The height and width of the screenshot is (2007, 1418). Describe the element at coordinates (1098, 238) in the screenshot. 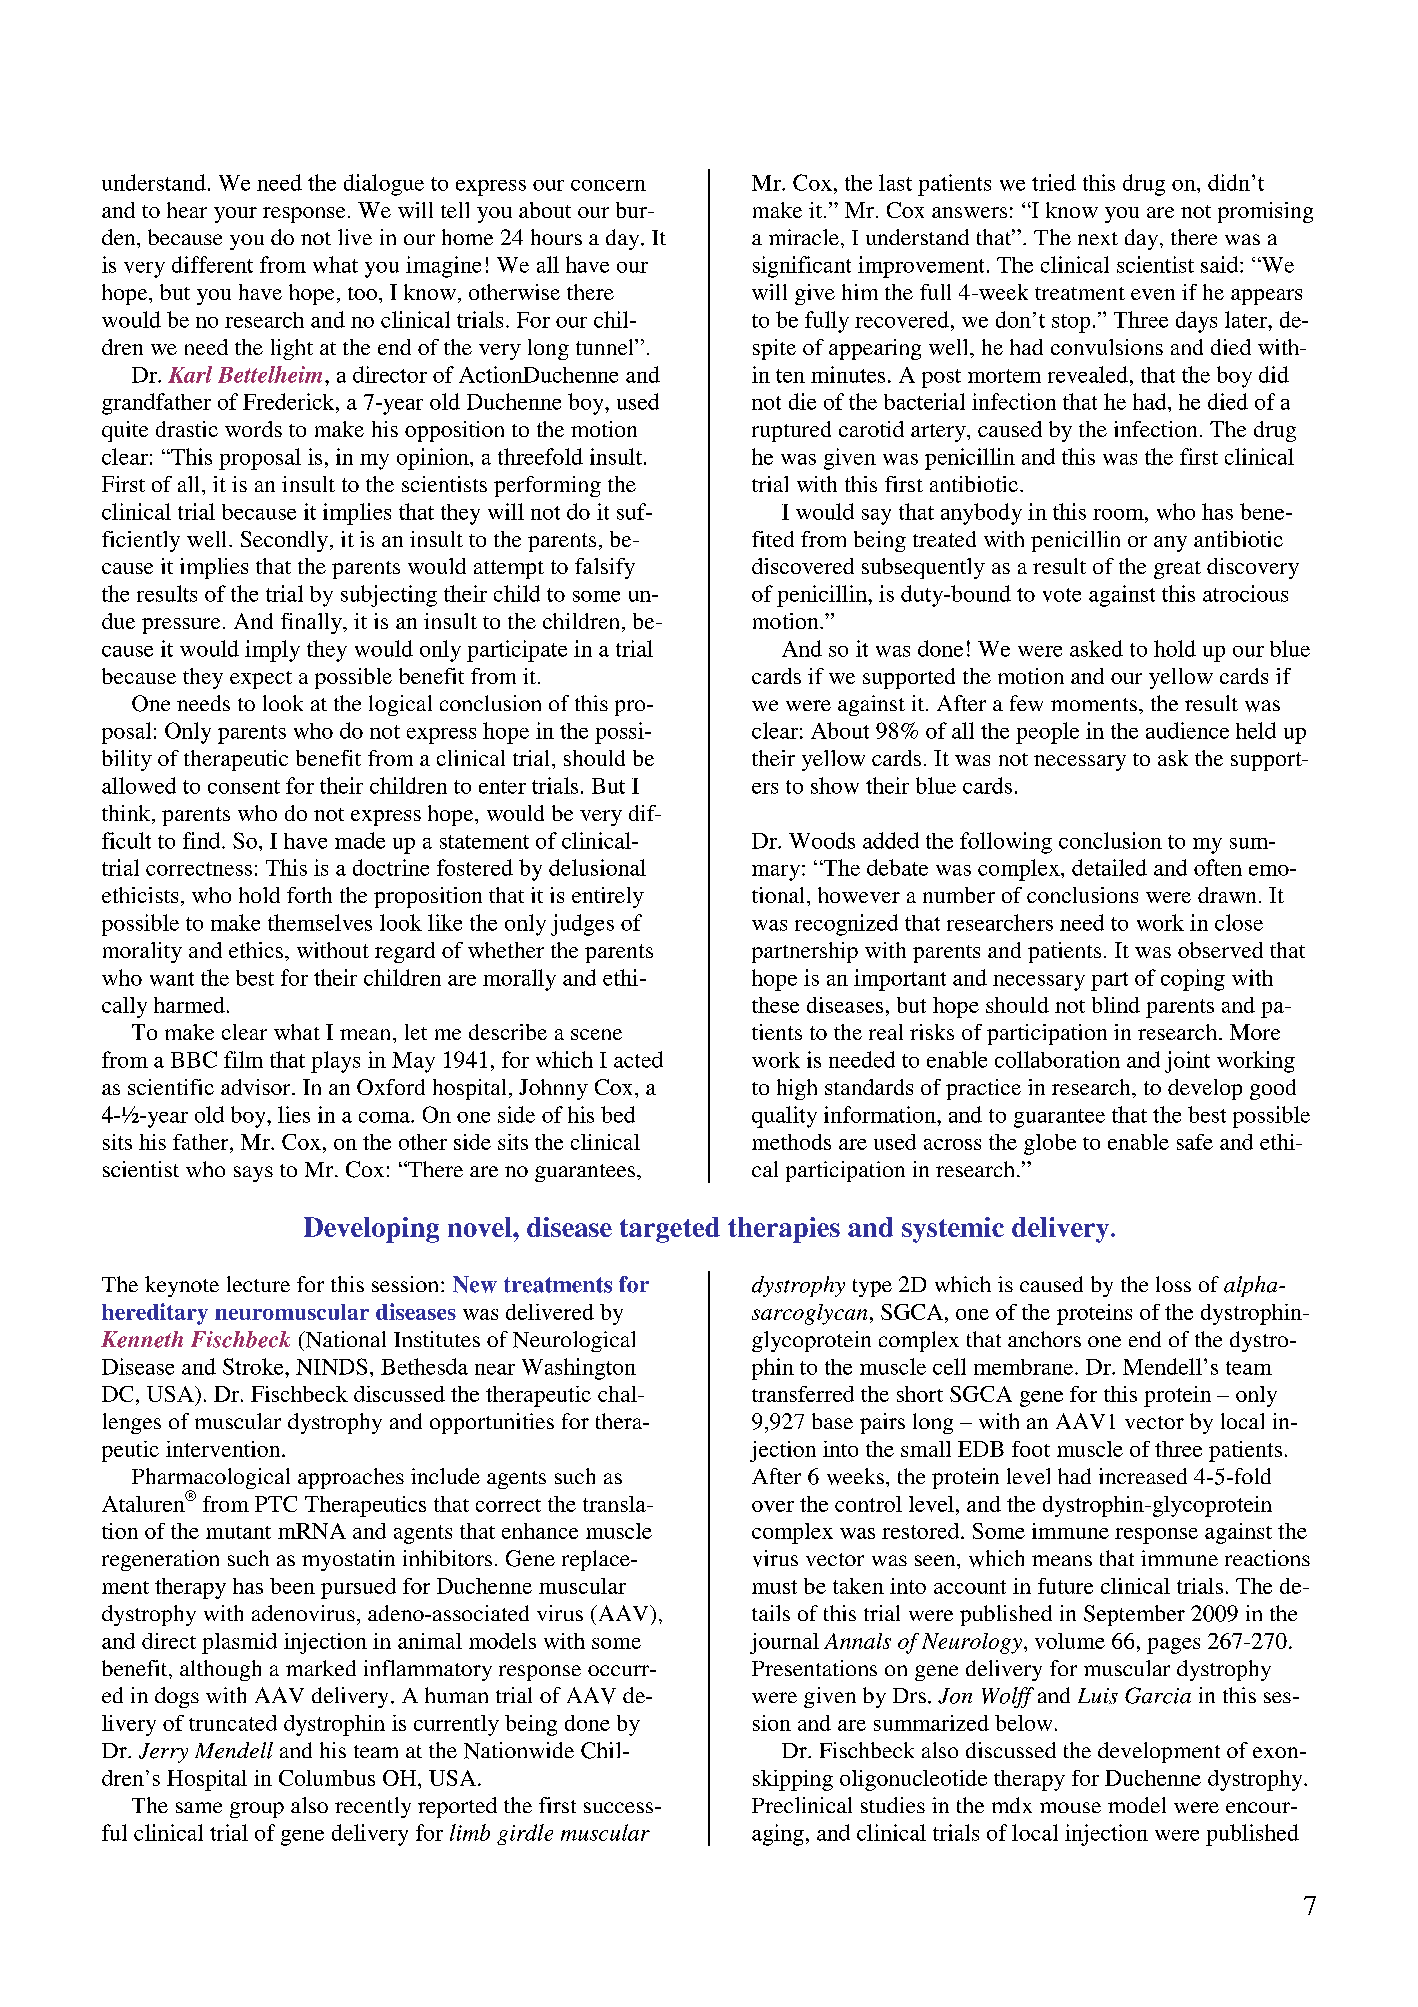

I see `next` at that location.
